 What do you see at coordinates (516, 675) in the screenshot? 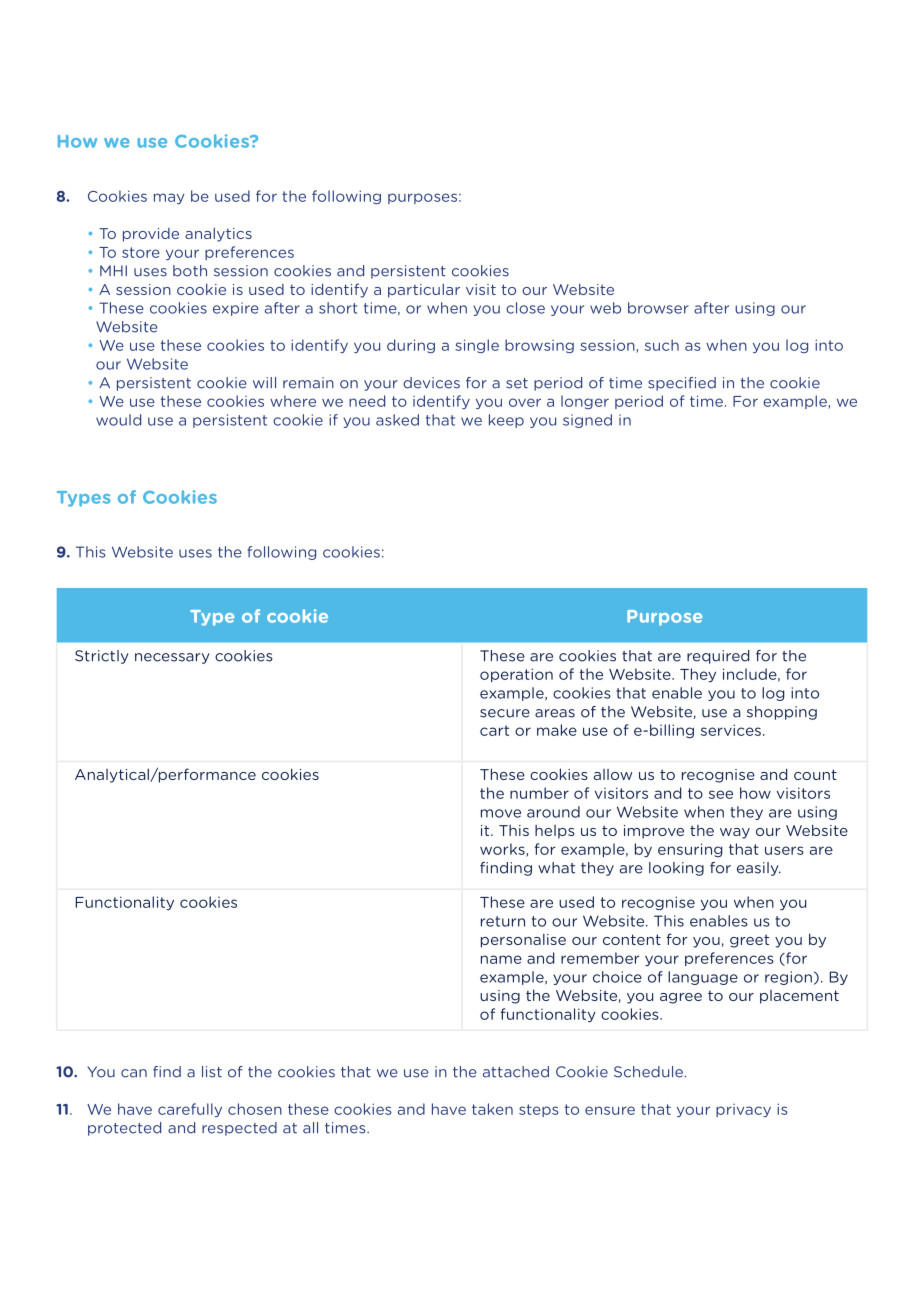
I see `operation` at bounding box center [516, 675].
